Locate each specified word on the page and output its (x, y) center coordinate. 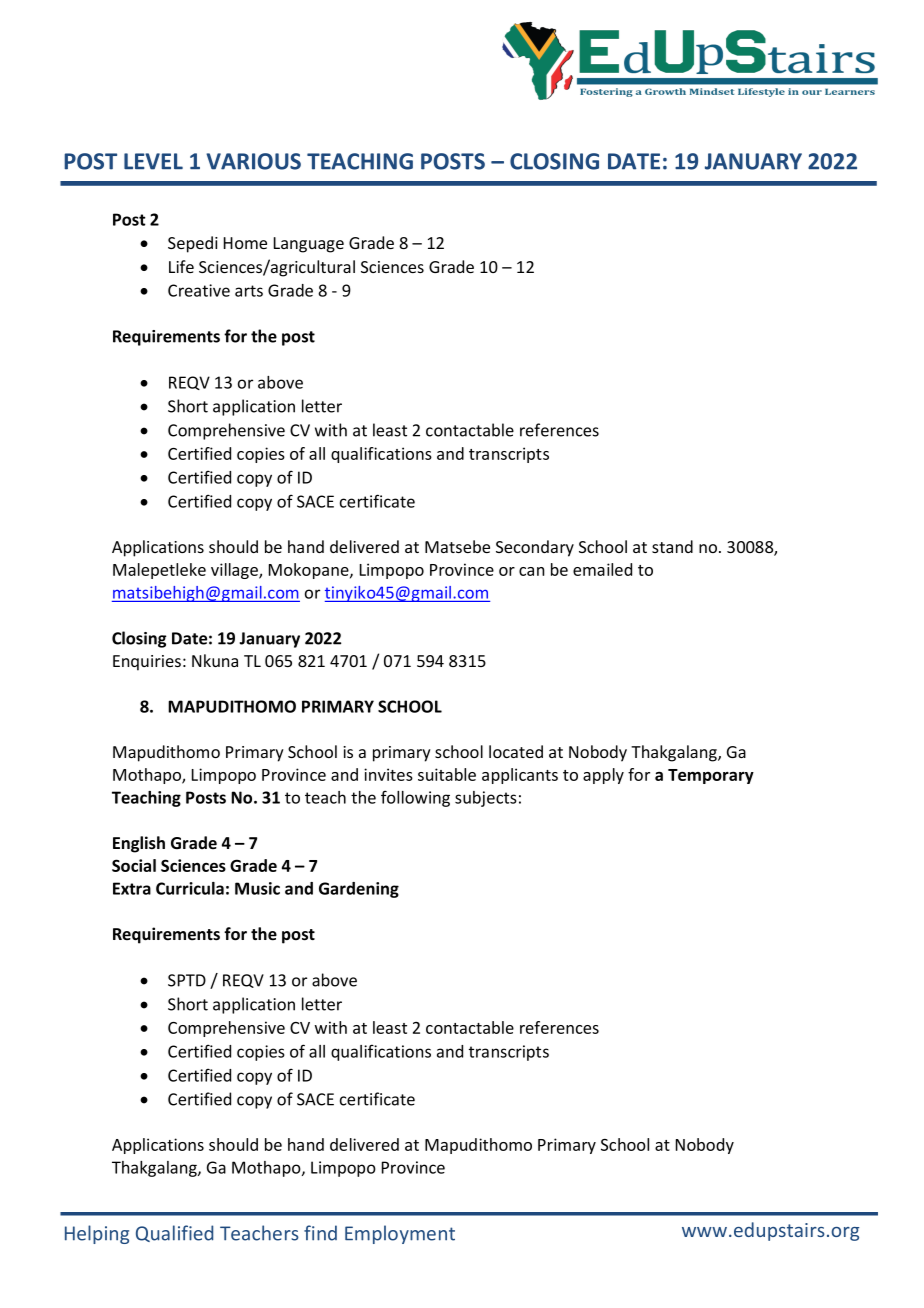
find (320, 1233)
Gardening (359, 890)
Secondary (535, 548)
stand (672, 546)
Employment (400, 1234)
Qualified (174, 1233)
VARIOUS (253, 161)
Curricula (190, 888)
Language (309, 245)
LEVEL (153, 161)
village (235, 571)
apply (603, 776)
